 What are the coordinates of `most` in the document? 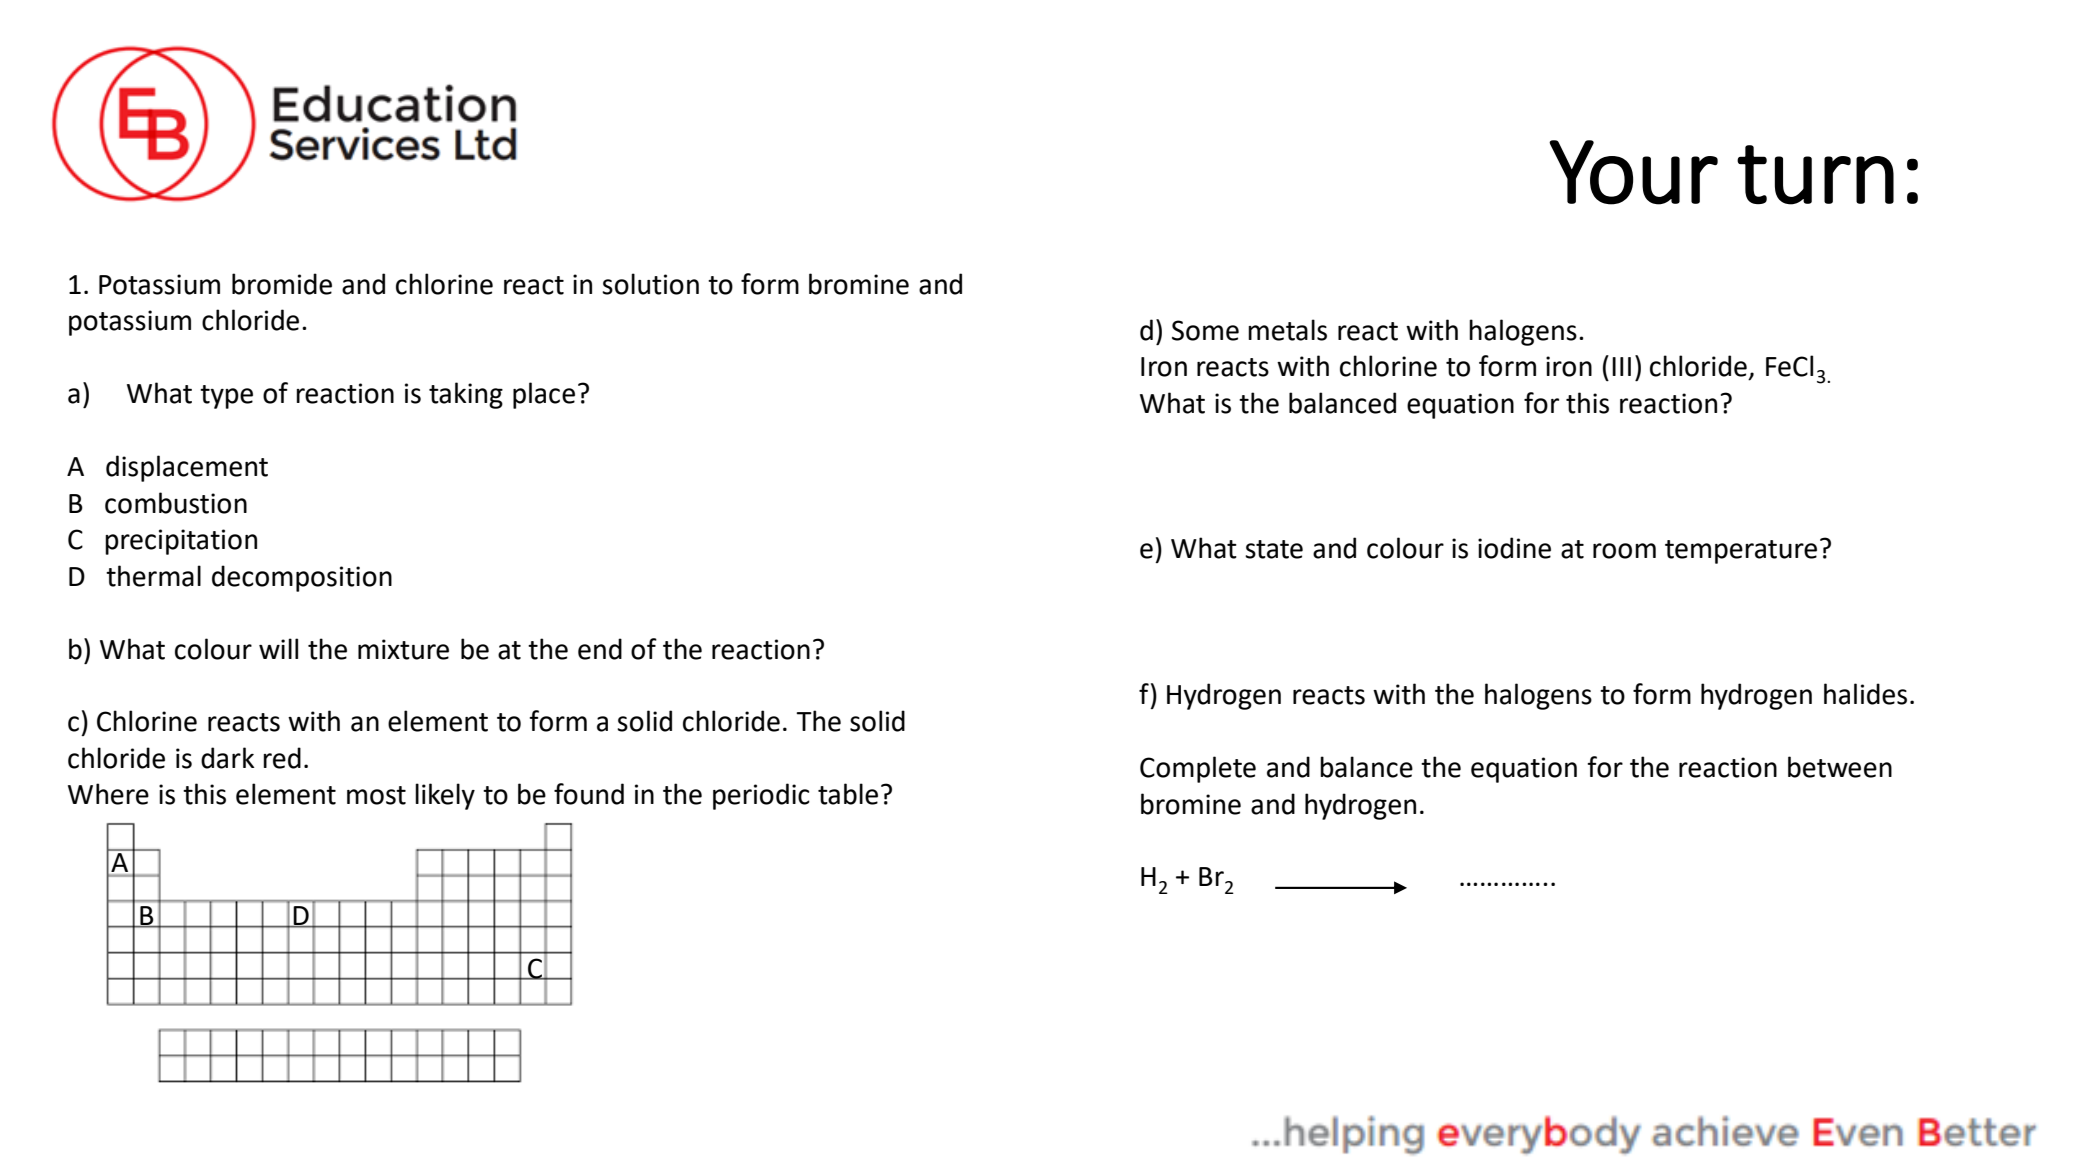 It's located at (376, 795).
